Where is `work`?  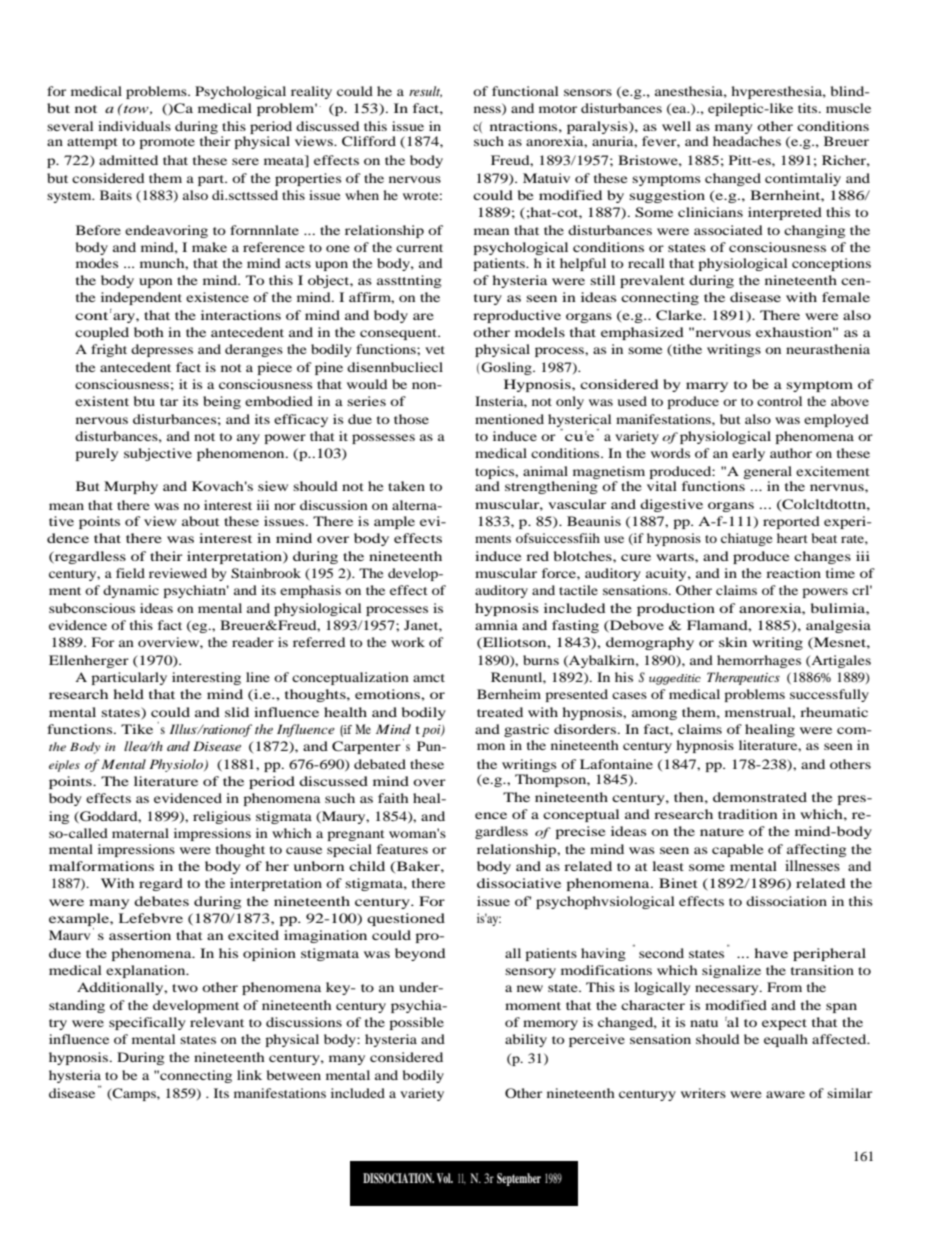 work is located at coordinates (408, 642).
